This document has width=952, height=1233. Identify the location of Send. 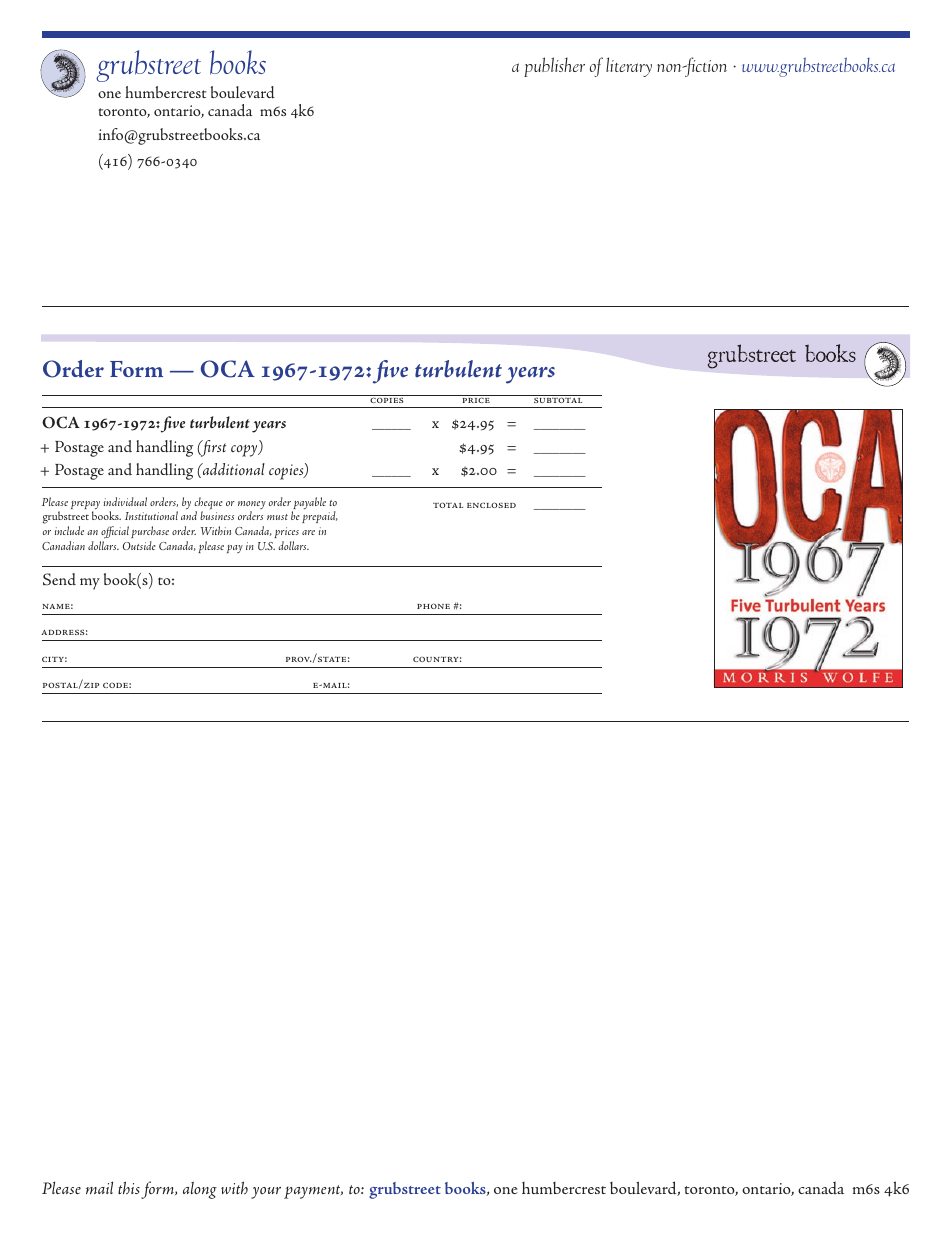
(59, 579).
